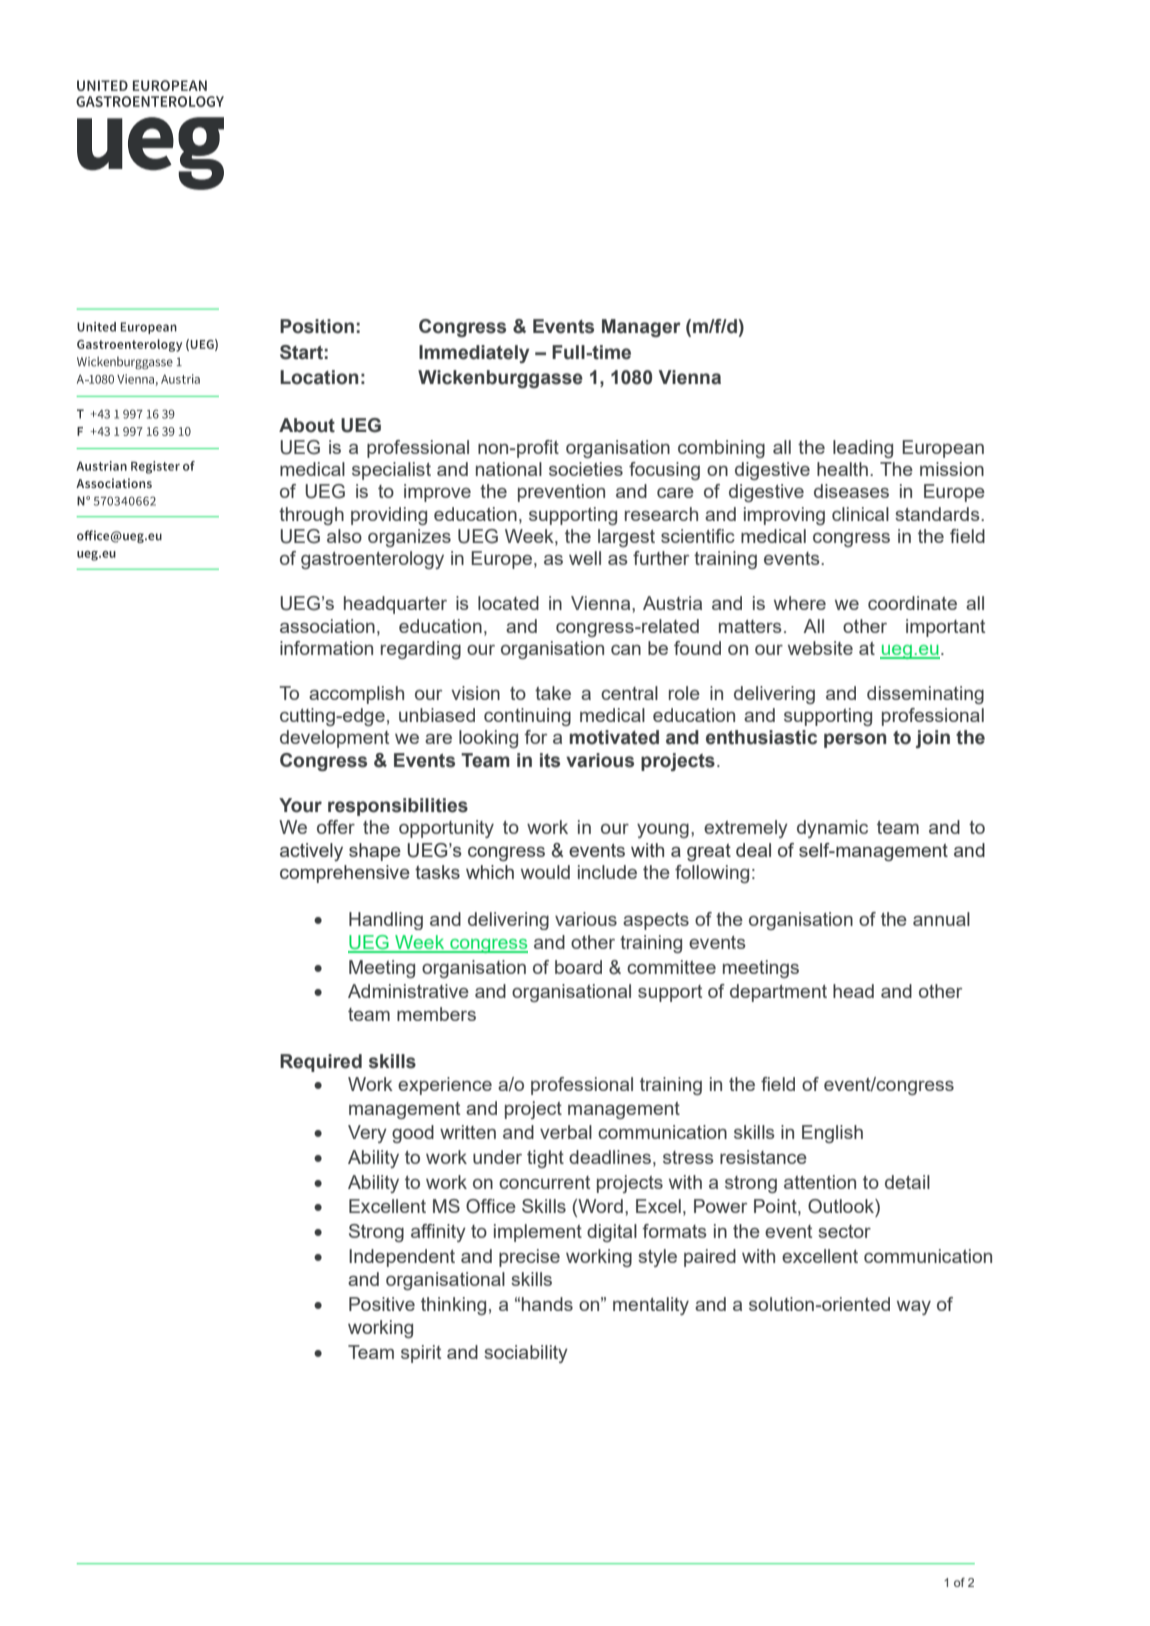 Image resolution: width=1150 pixels, height=1626 pixels. I want to click on Required, so click(321, 1063).
